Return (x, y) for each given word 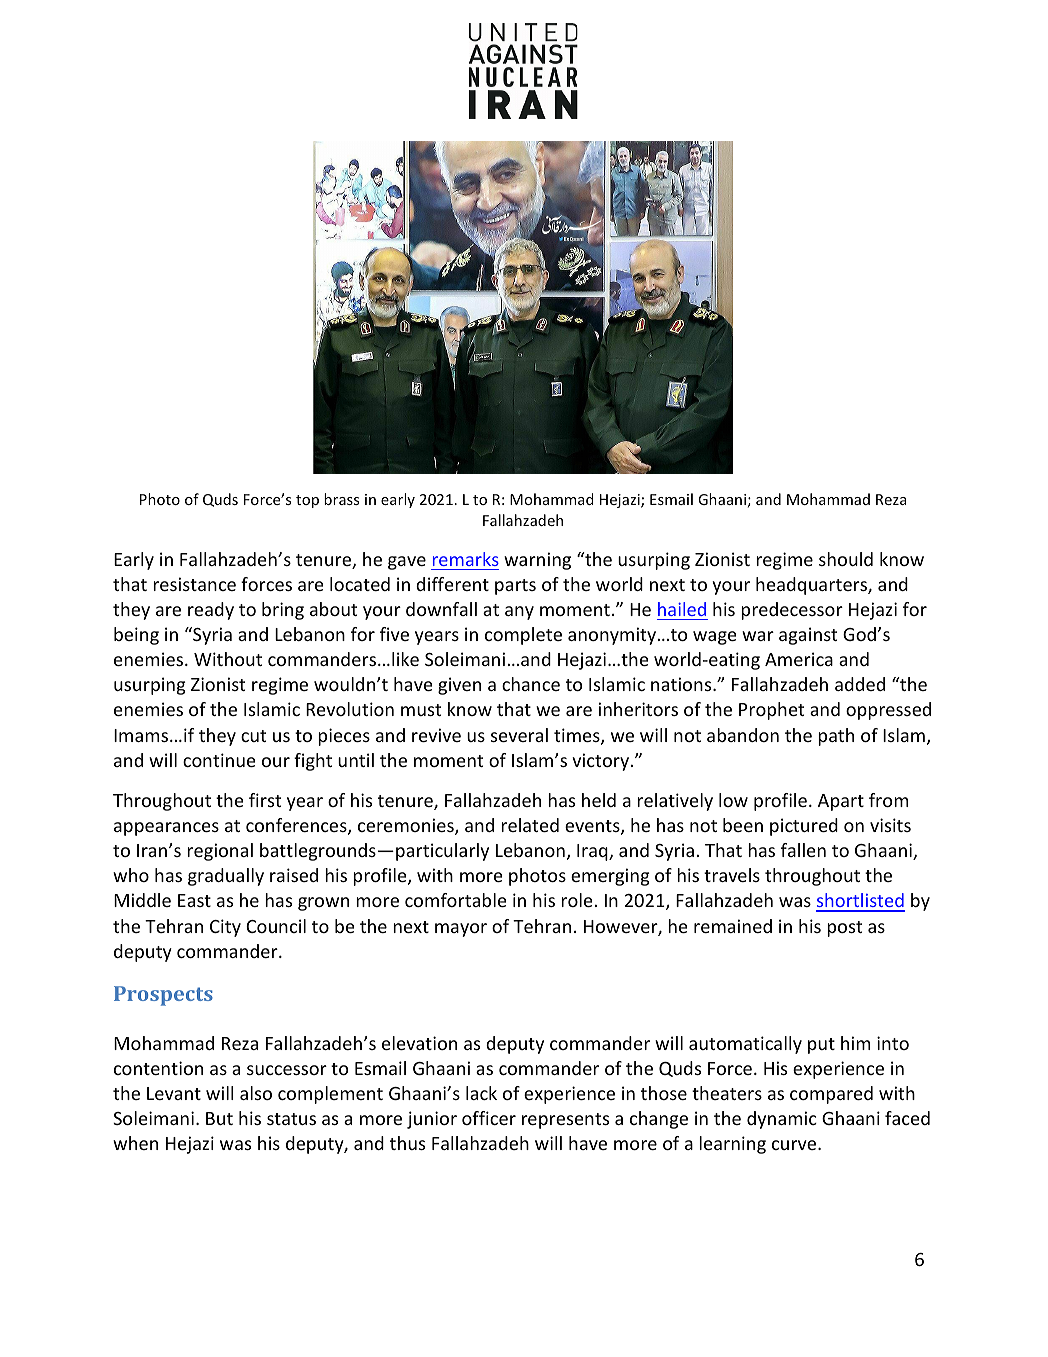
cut (253, 736)
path (836, 737)
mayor (461, 930)
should (846, 559)
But (219, 1118)
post (844, 929)
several (519, 735)
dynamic (782, 1120)
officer (489, 1118)
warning (537, 561)
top (307, 501)
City (225, 928)
